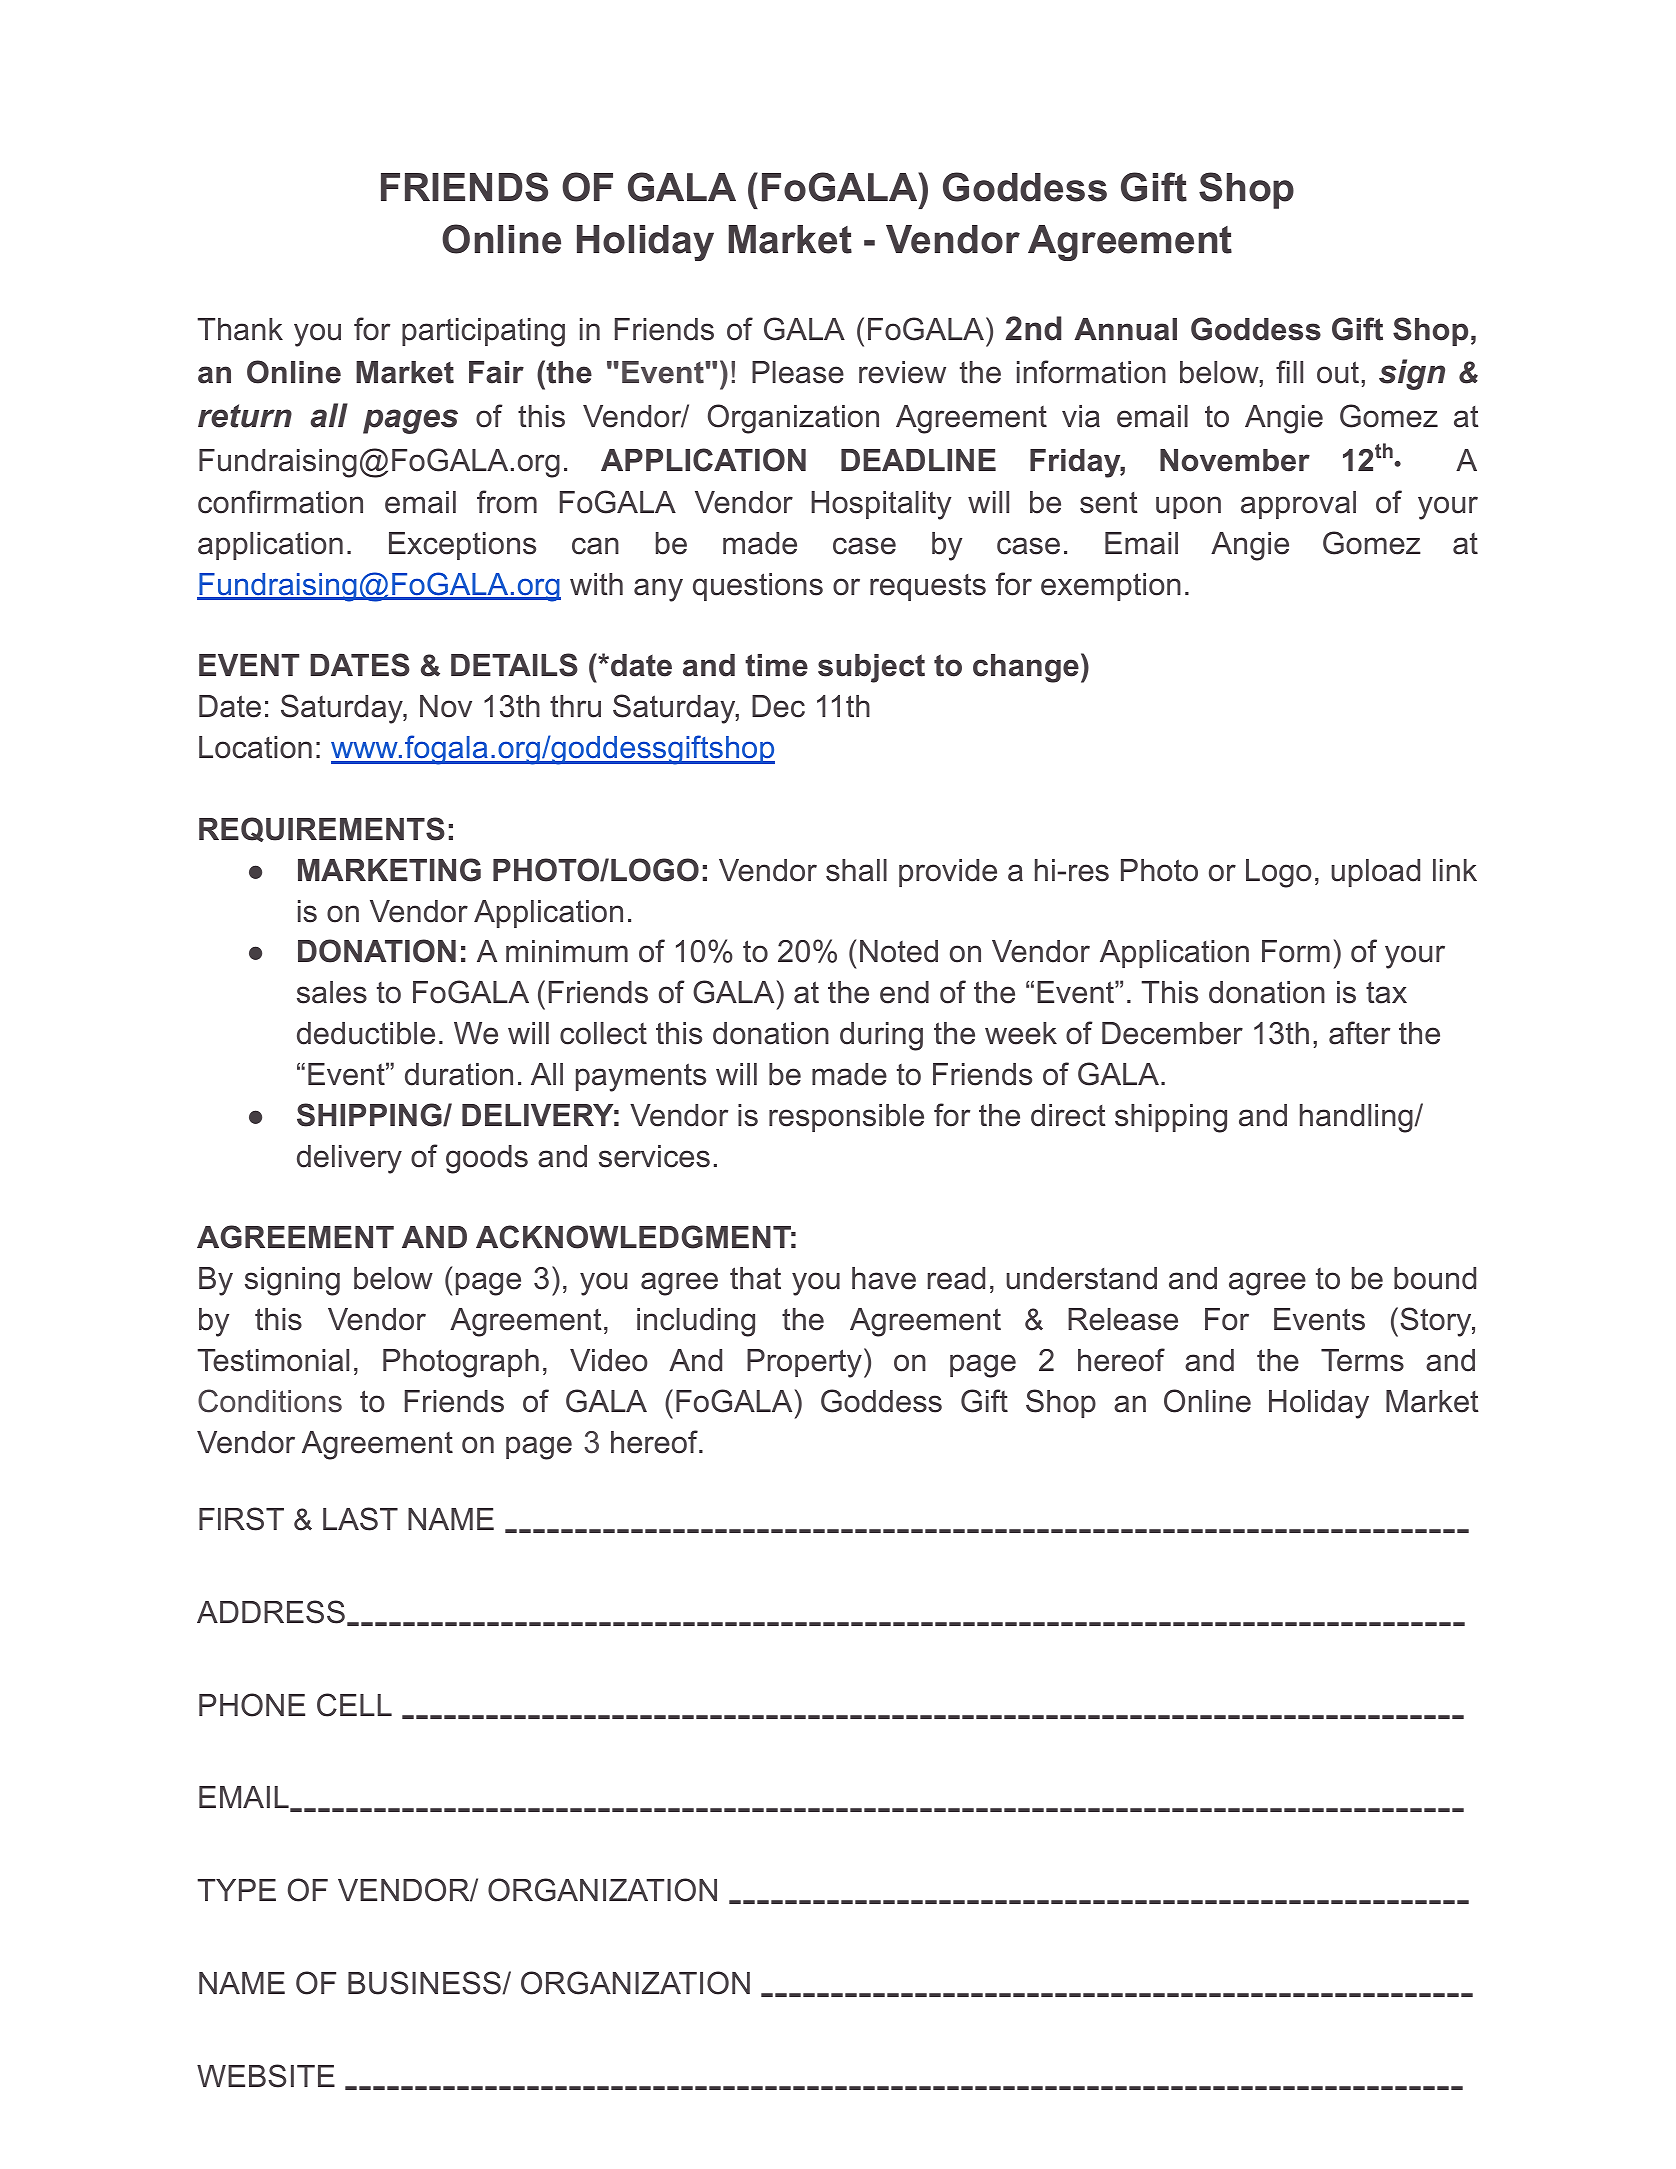 The image size is (1676, 2169). Describe the element at coordinates (899, 951) in the screenshot. I see `Noted` at that location.
